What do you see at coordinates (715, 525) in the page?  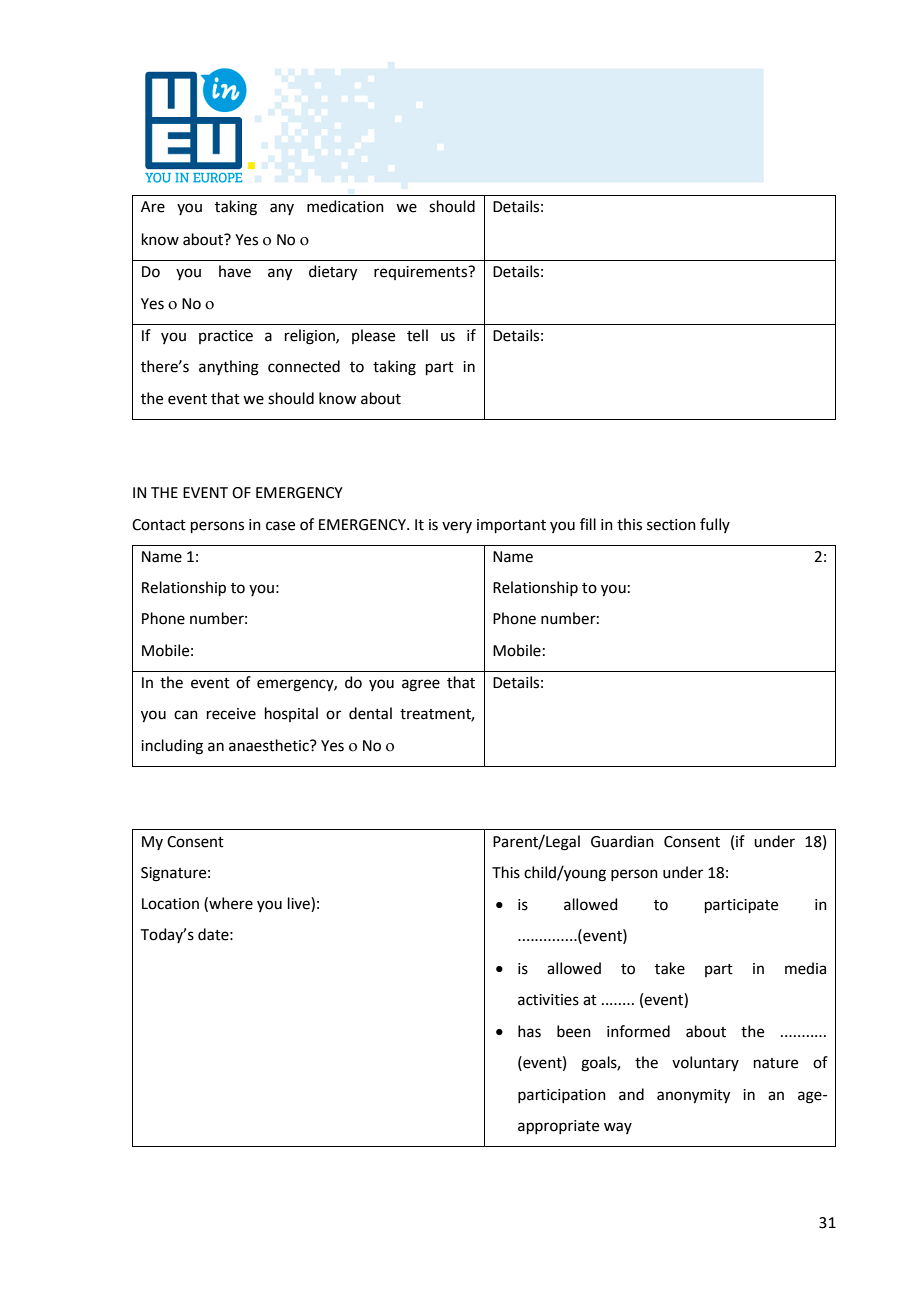 I see `fully` at bounding box center [715, 525].
